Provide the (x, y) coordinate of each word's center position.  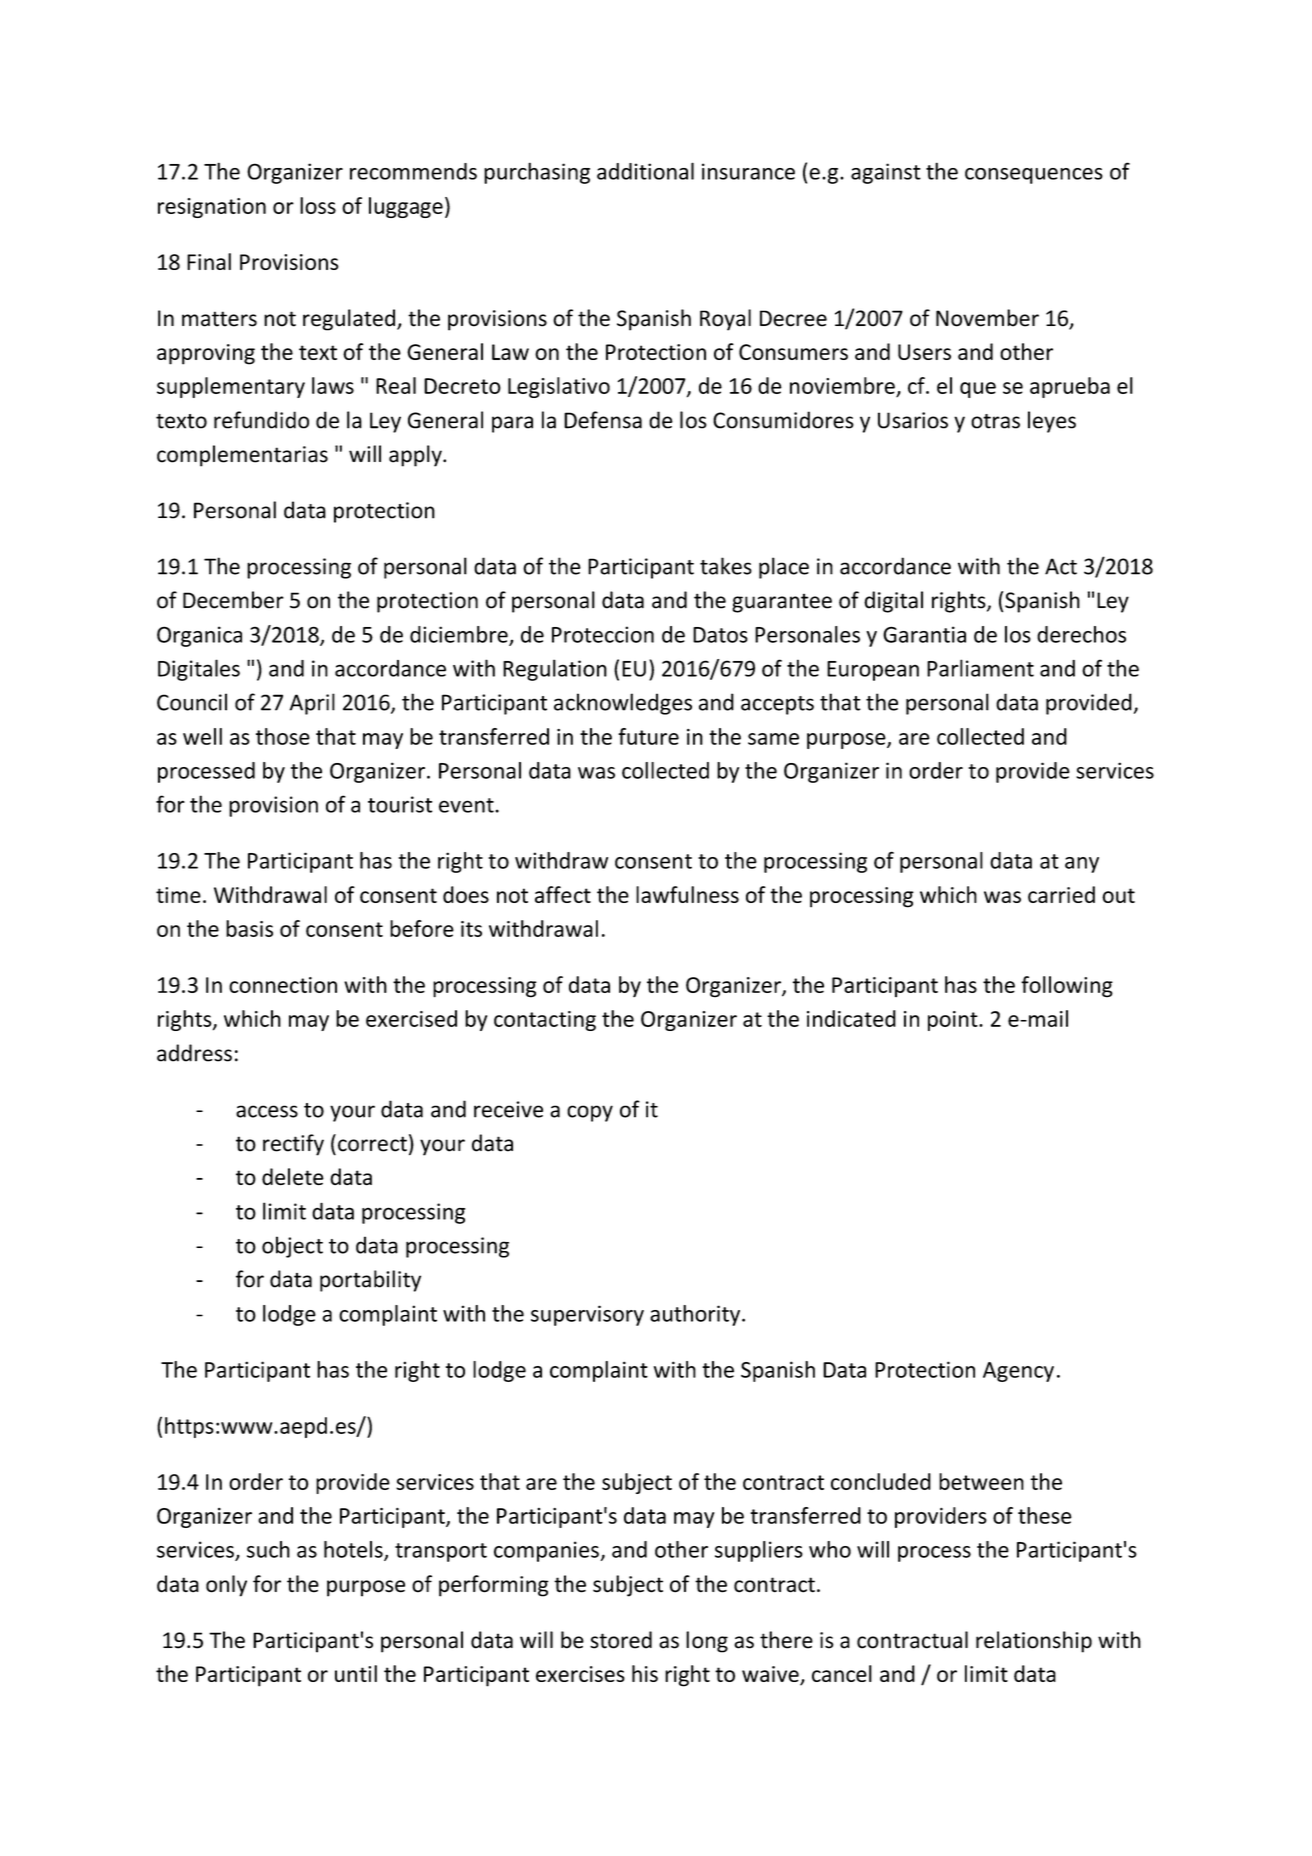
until (356, 1673)
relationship (1034, 1642)
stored (621, 1640)
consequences (1034, 176)
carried (1061, 894)
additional (645, 171)
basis (249, 928)
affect (563, 894)
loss (318, 205)
